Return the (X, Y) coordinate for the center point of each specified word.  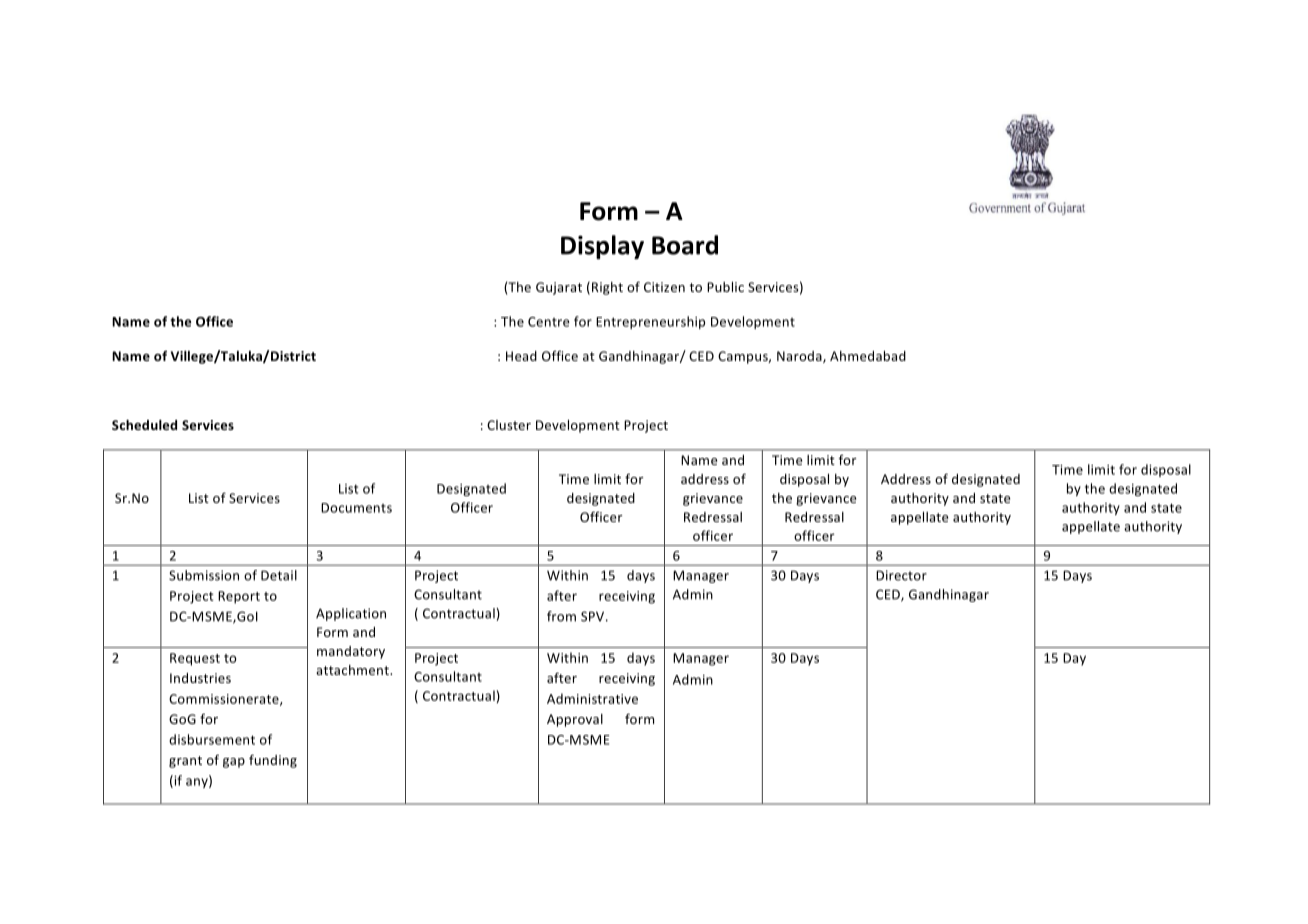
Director (901, 575)
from (561, 616)
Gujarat (559, 288)
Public (725, 287)
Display (602, 247)
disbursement (212, 739)
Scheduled (144, 425)
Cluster (509, 425)
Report (239, 597)
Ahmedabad (868, 356)
